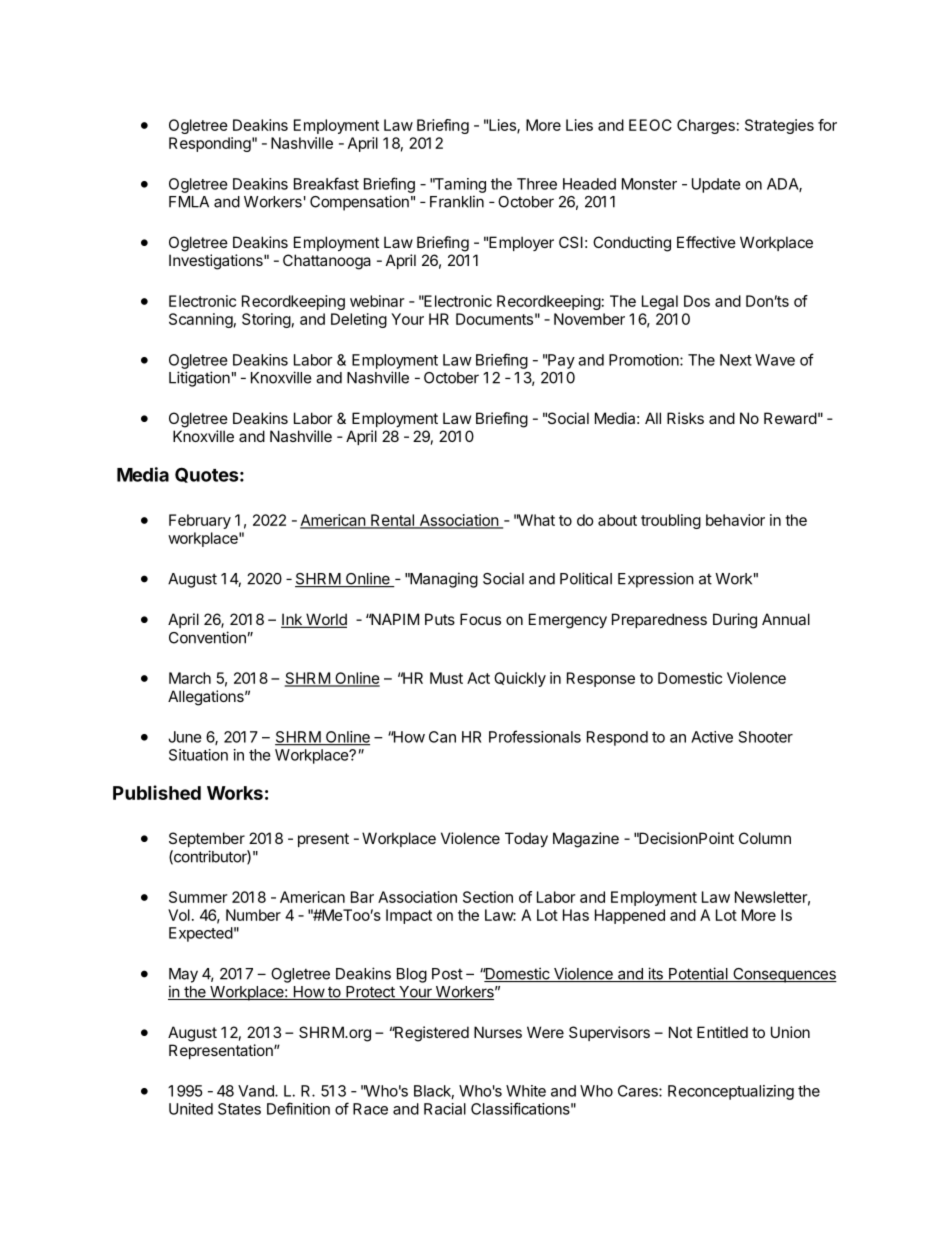 The height and width of the document is (1233, 952). I want to click on White, so click(526, 1091).
